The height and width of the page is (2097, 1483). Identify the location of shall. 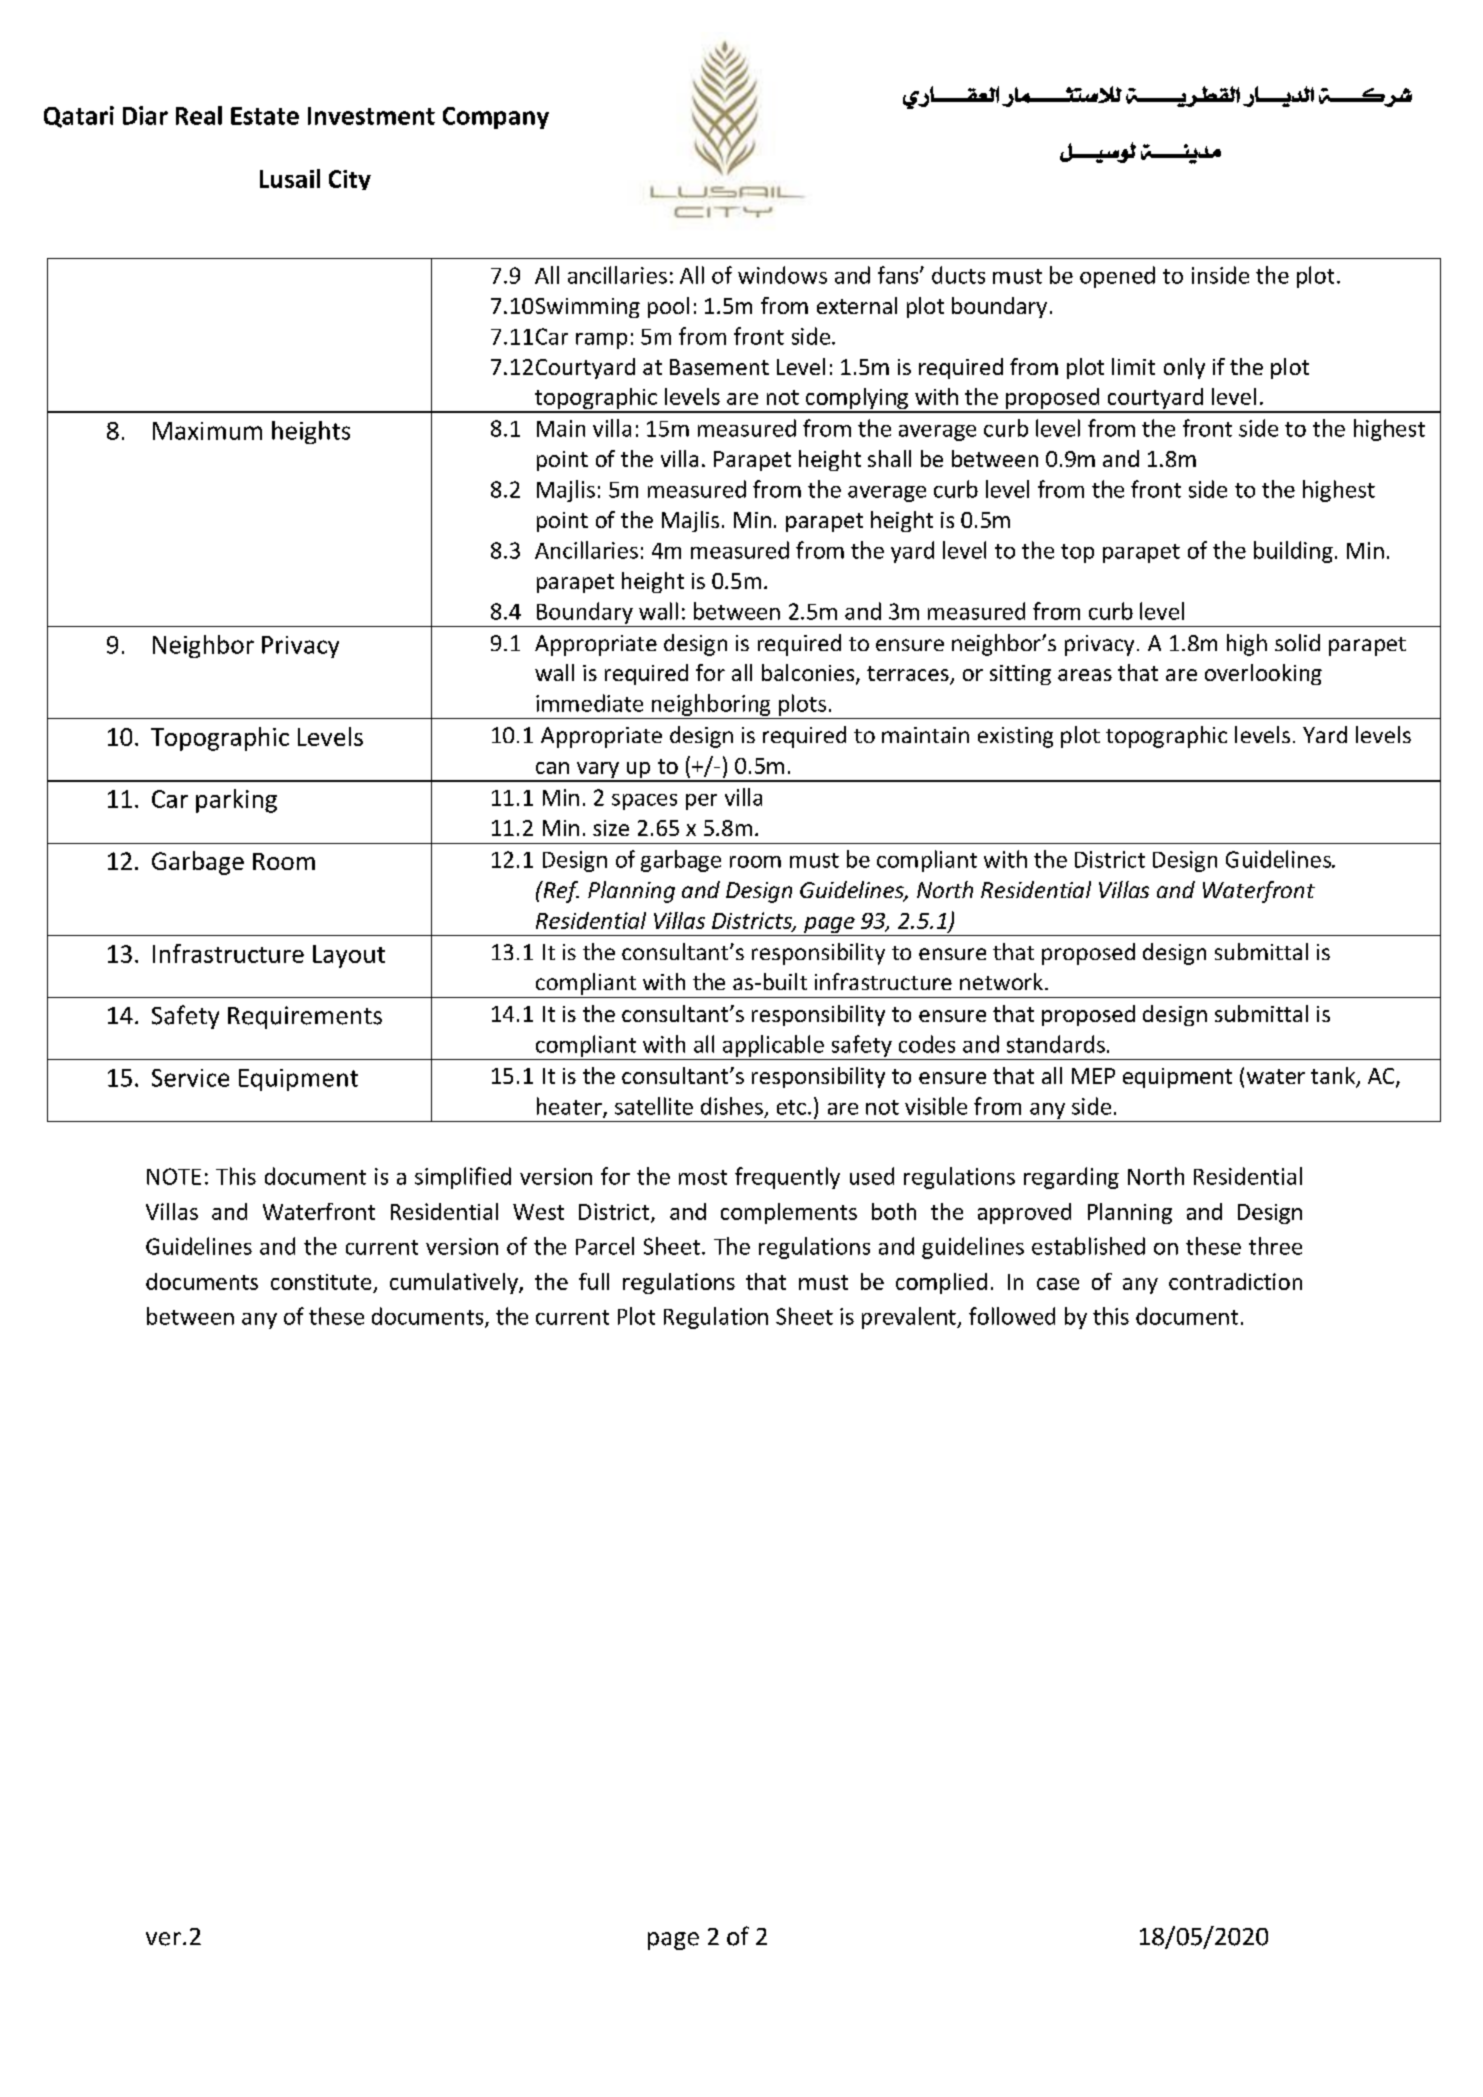
(889, 458).
